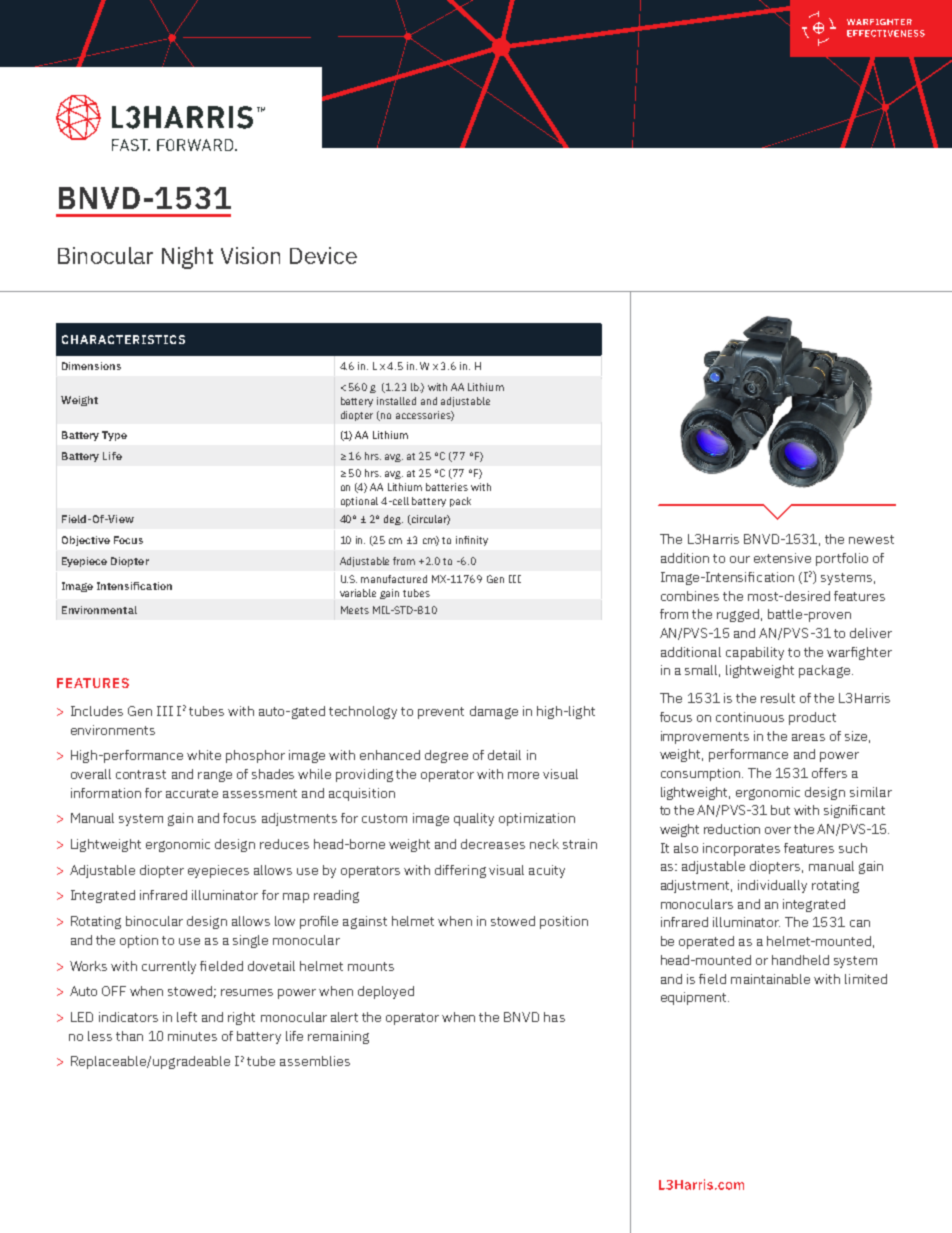 The image size is (952, 1233). What do you see at coordinates (187, 258) in the screenshot?
I see `Night` at bounding box center [187, 258].
